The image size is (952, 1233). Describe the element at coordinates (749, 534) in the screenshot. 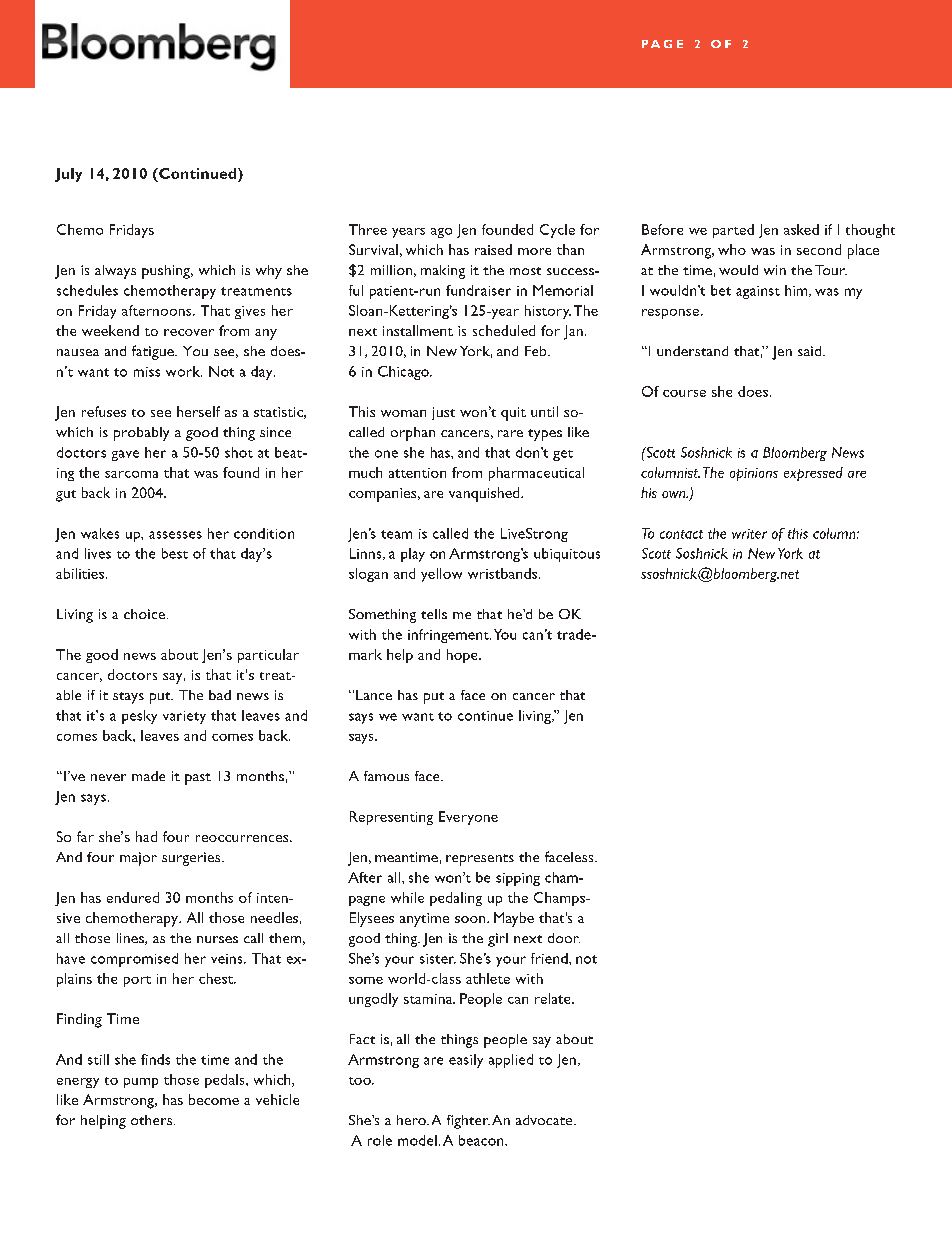

I see `writer` at that location.
